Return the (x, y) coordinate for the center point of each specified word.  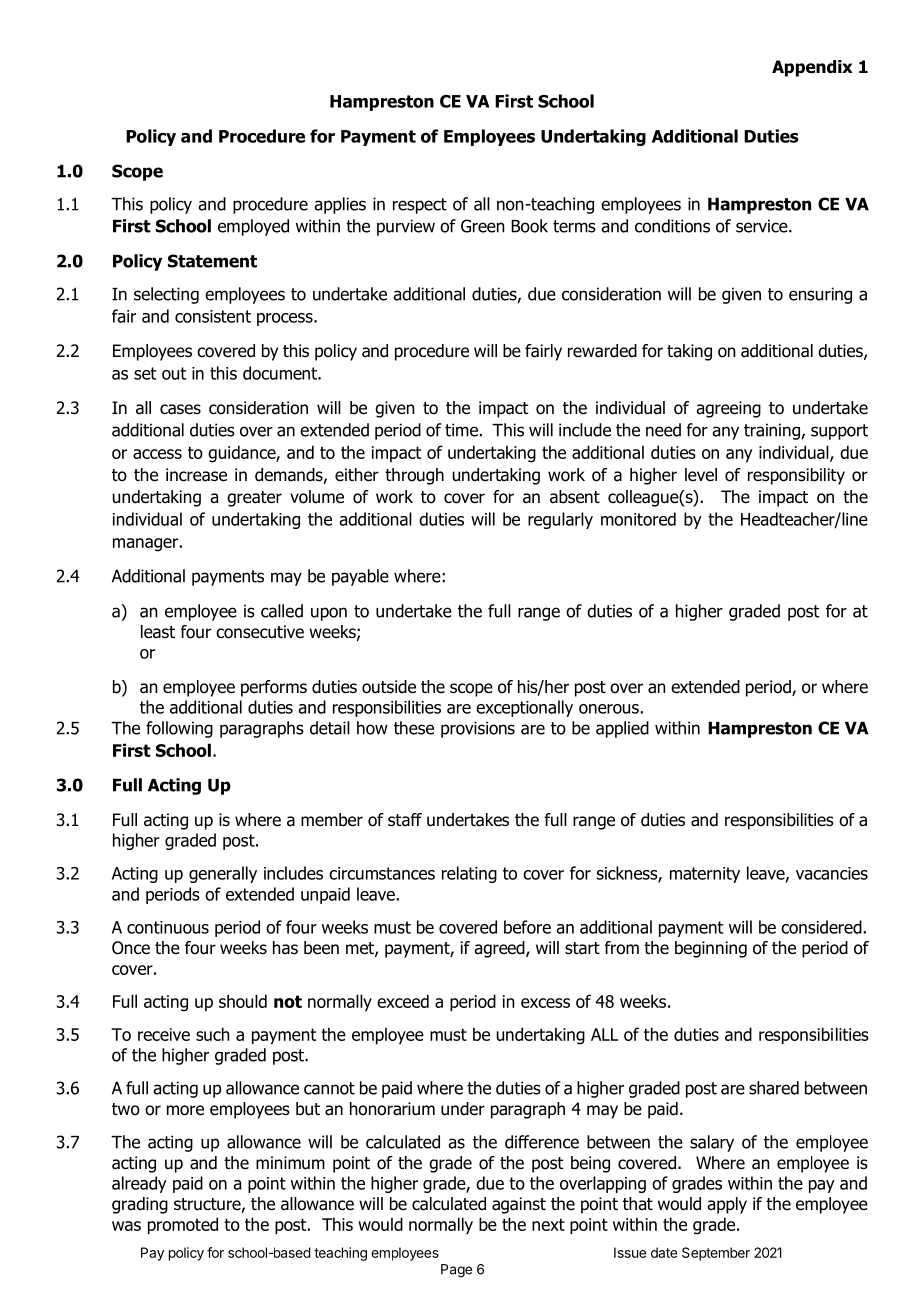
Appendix (812, 68)
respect (420, 206)
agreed (500, 949)
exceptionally (524, 708)
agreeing (728, 409)
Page (456, 1271)
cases (180, 409)
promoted (183, 1225)
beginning (711, 949)
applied (622, 729)
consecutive (260, 632)
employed (253, 227)
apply (727, 1205)
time (461, 430)
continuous (168, 927)
